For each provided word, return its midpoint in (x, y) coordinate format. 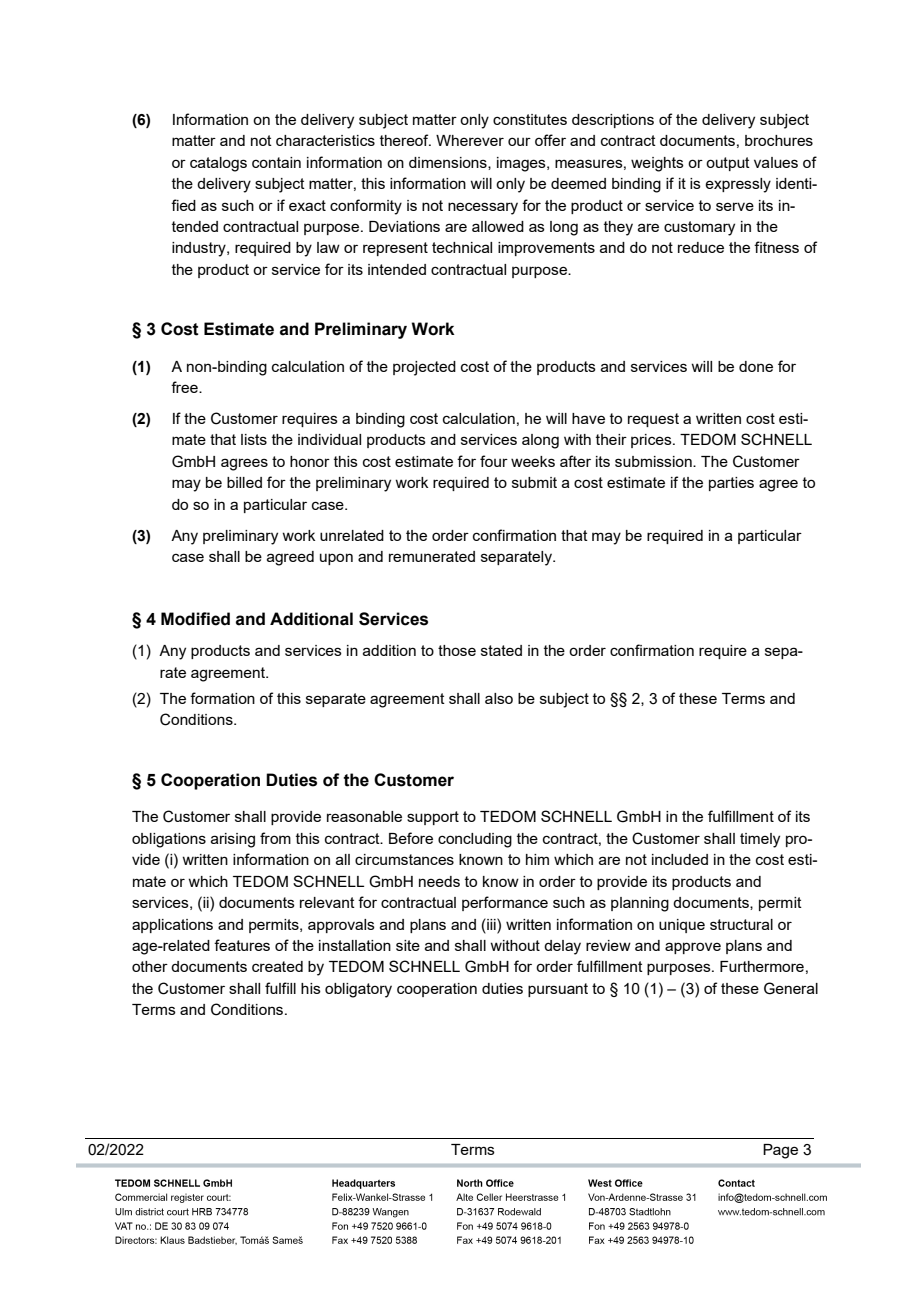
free (185, 387)
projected (424, 368)
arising (233, 840)
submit (534, 482)
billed (244, 482)
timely (760, 840)
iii (491, 924)
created (277, 966)
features (242, 945)
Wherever (470, 140)
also (499, 698)
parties (731, 484)
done (756, 366)
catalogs (218, 164)
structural (741, 924)
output (728, 164)
